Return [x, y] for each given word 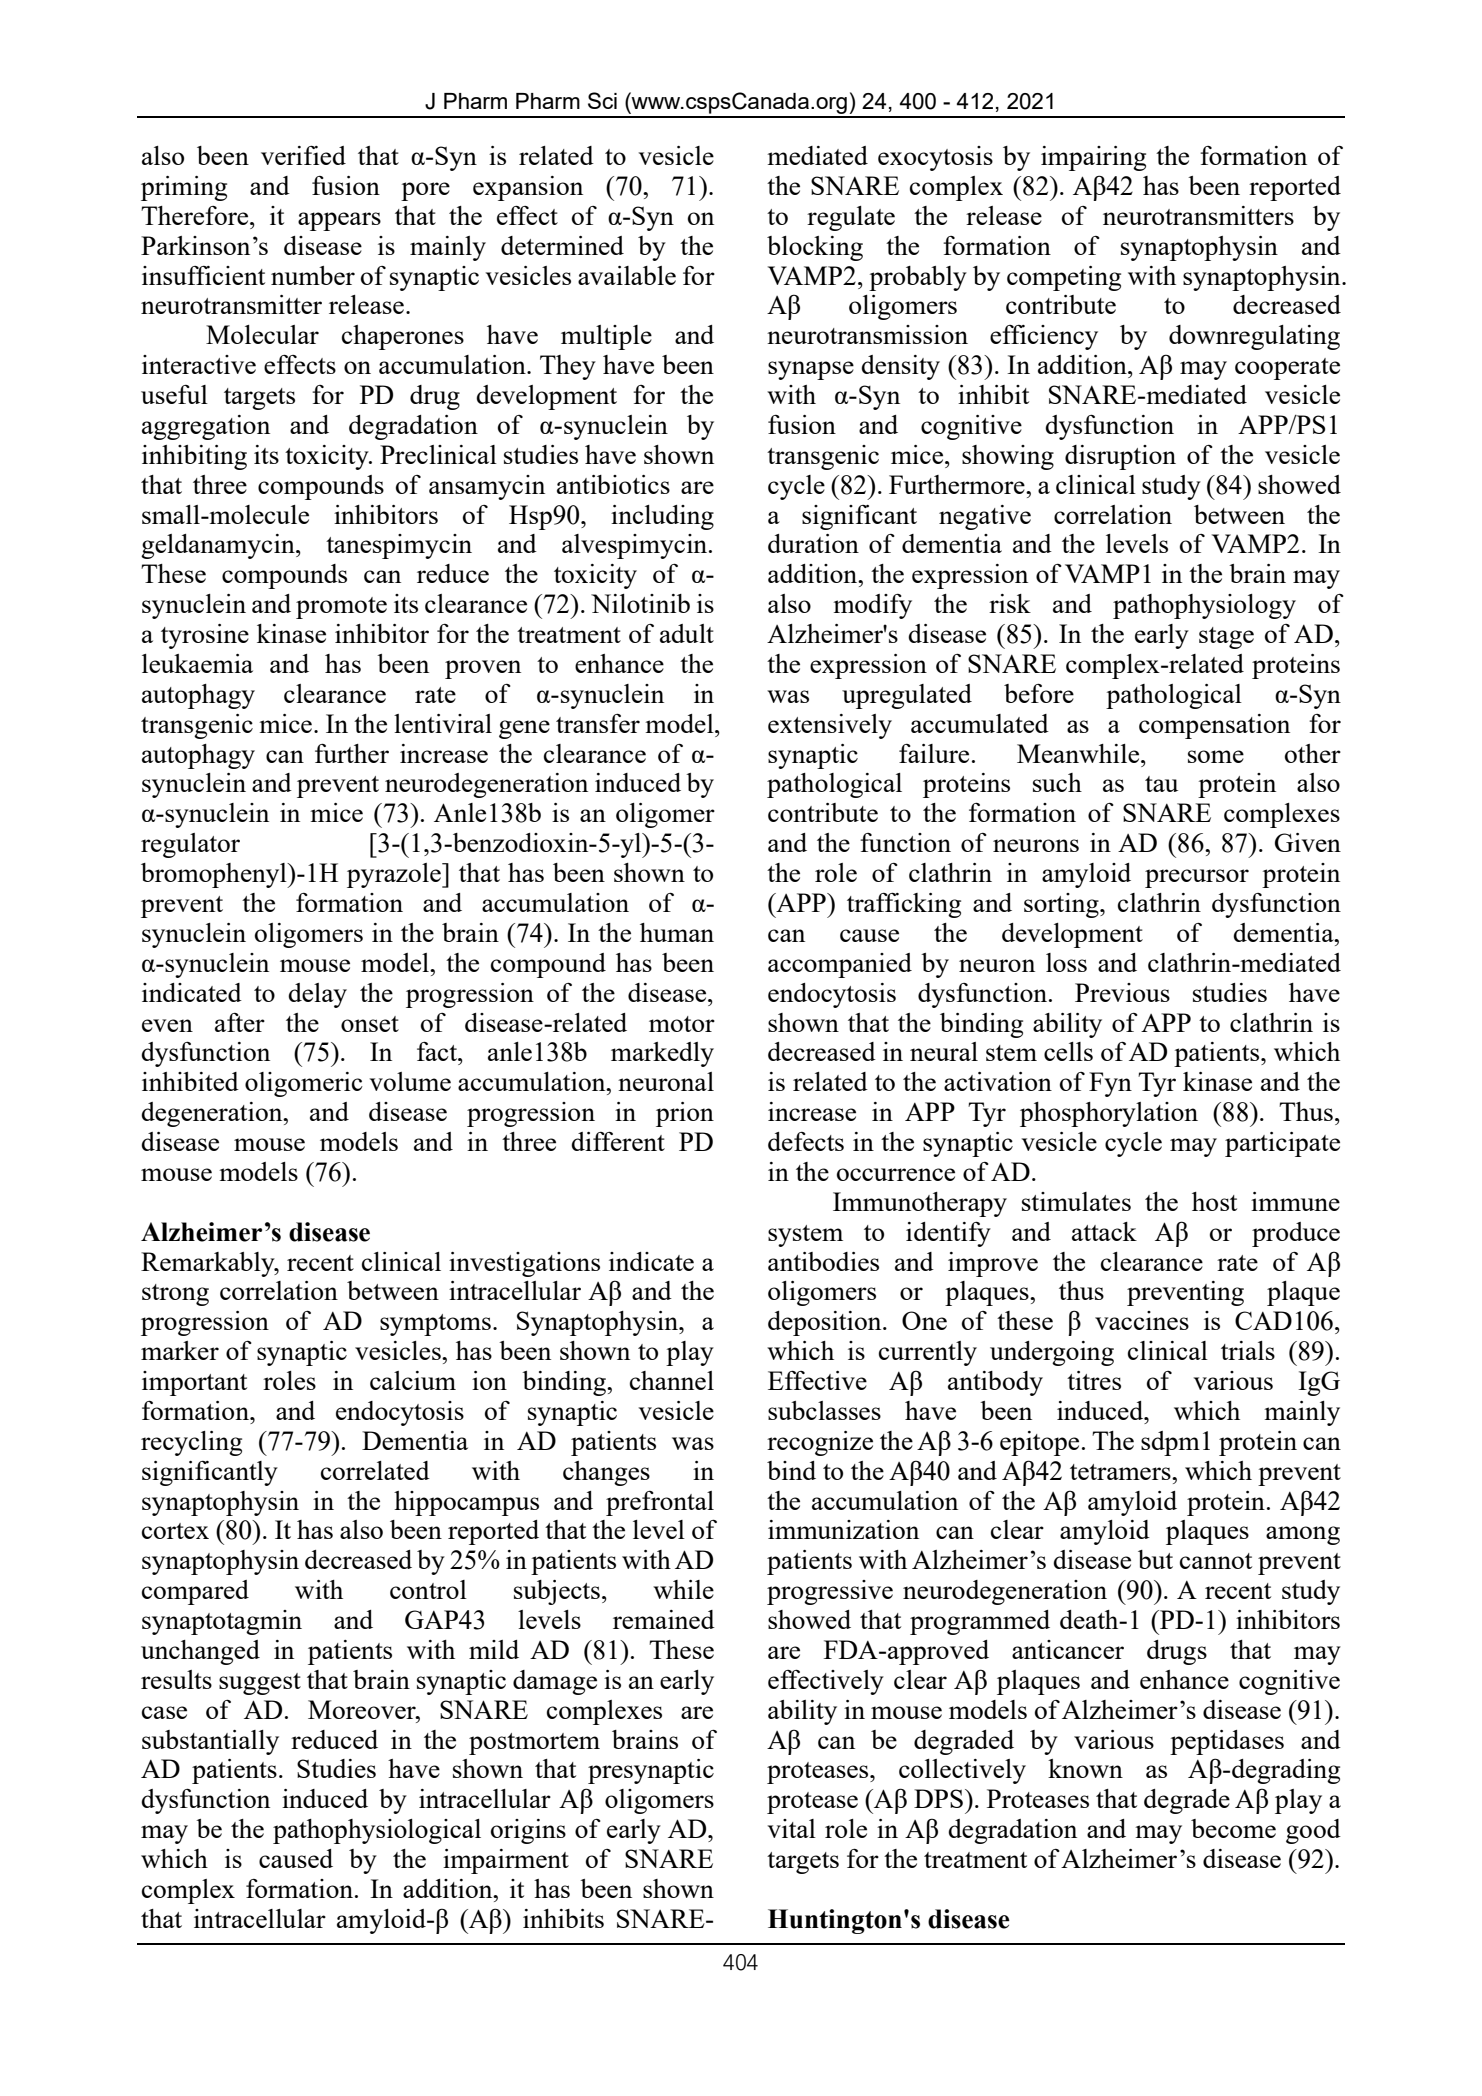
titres [1094, 1380]
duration [813, 543]
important [194, 1383]
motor [682, 1024]
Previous [1122, 992]
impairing [1093, 158]
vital [791, 1828]
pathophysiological [377, 1831]
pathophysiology [1204, 606]
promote [341, 608]
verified [303, 155]
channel [672, 1380]
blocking [815, 248]
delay [317, 995]
